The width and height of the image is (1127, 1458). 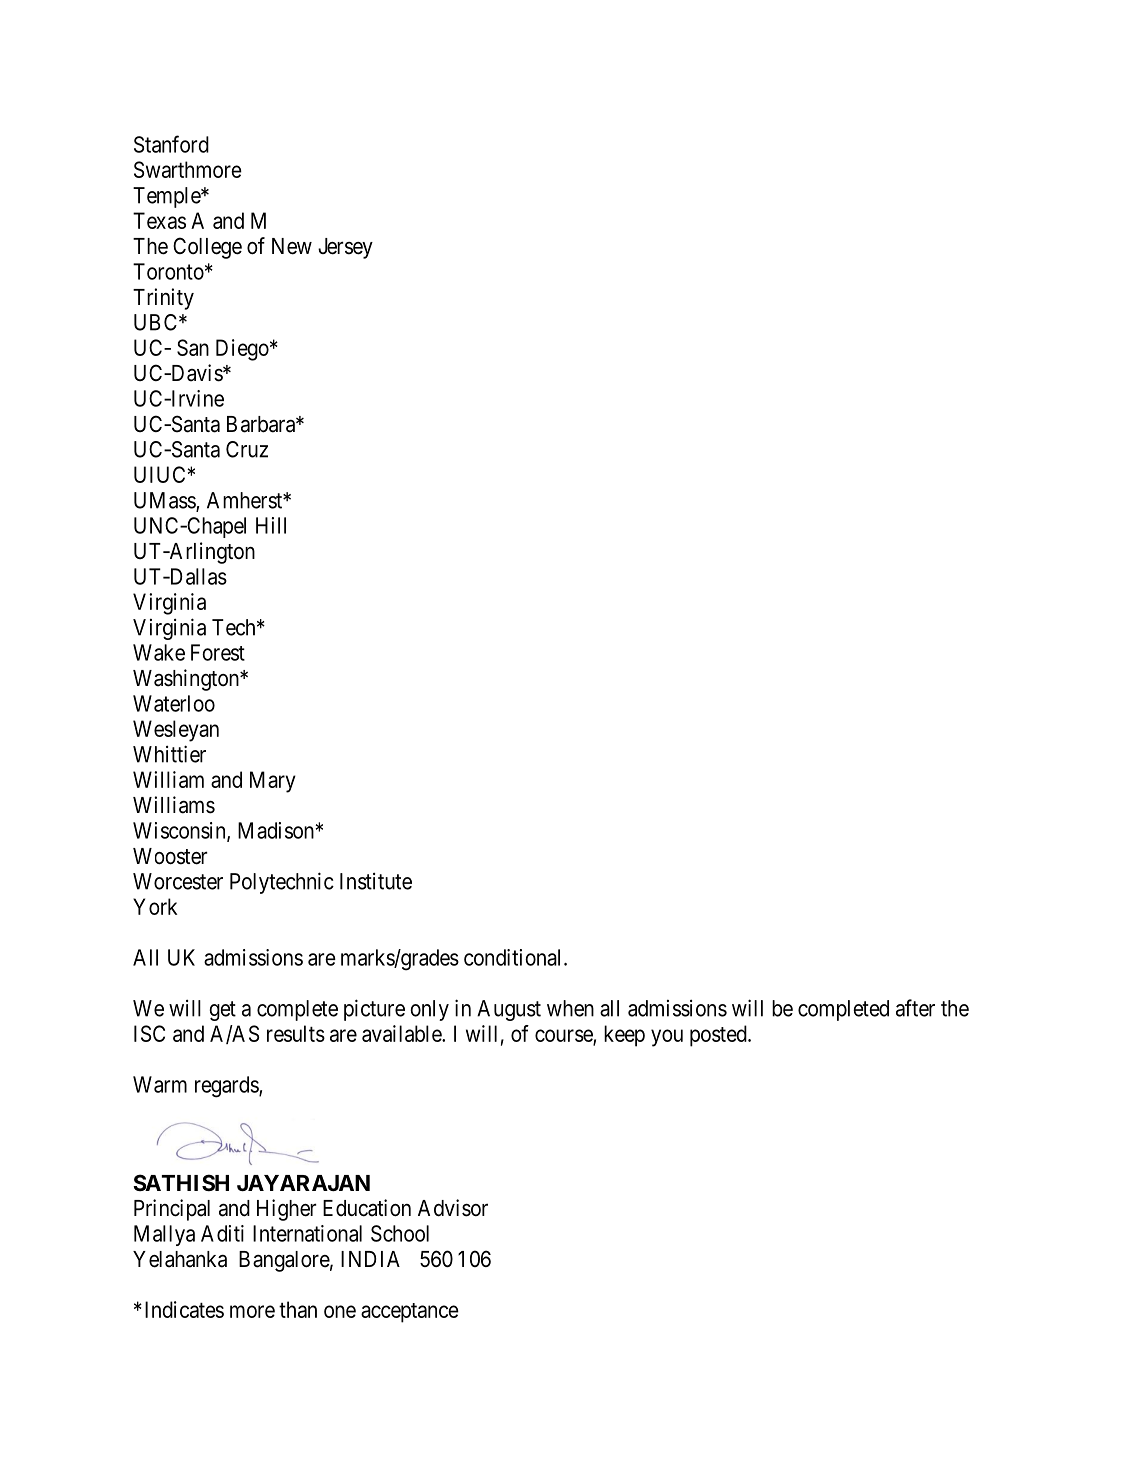 What do you see at coordinates (171, 144) in the image?
I see `Stanford` at bounding box center [171, 144].
